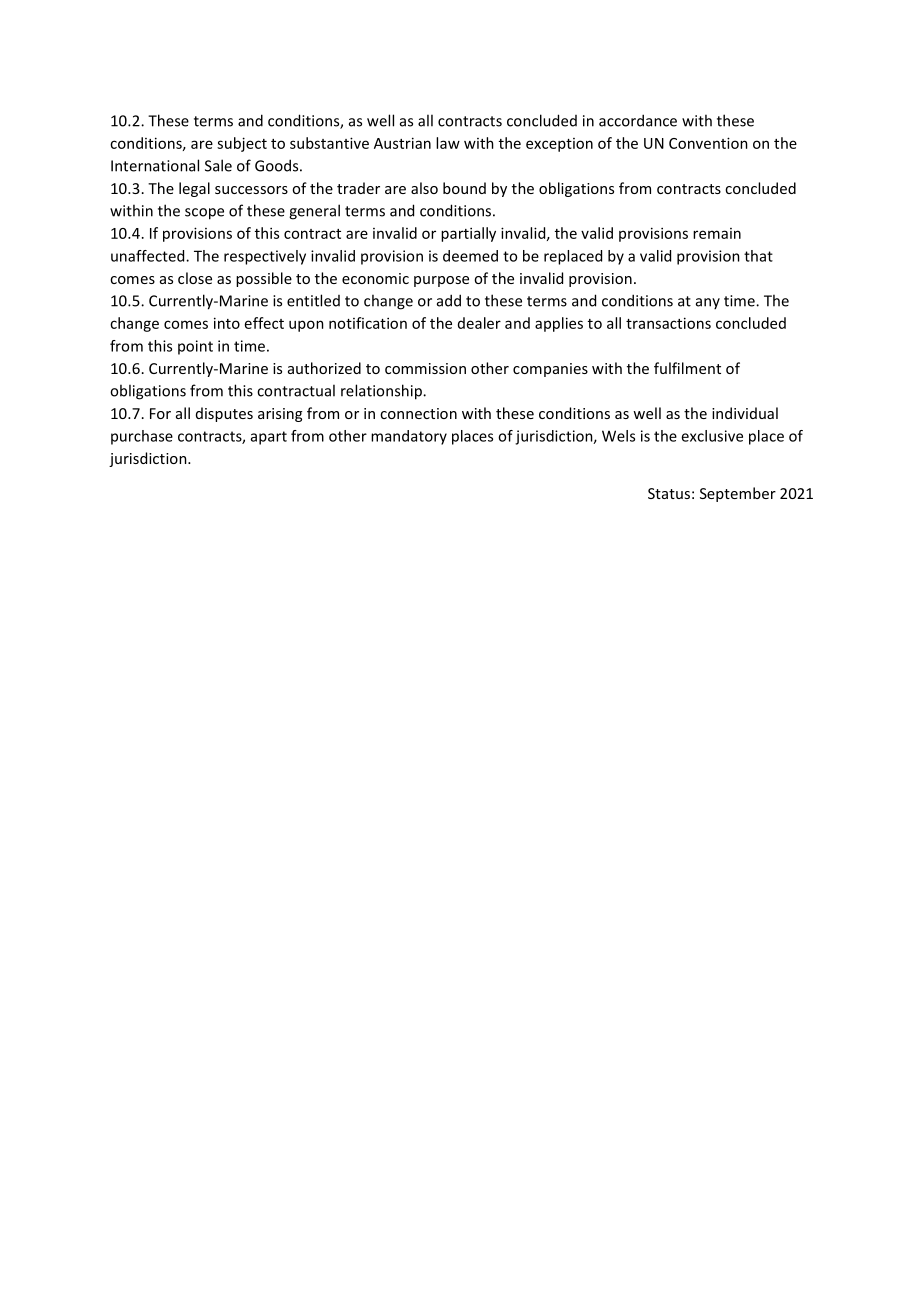 The height and width of the page is (1308, 924). I want to click on Convention, so click(708, 143).
